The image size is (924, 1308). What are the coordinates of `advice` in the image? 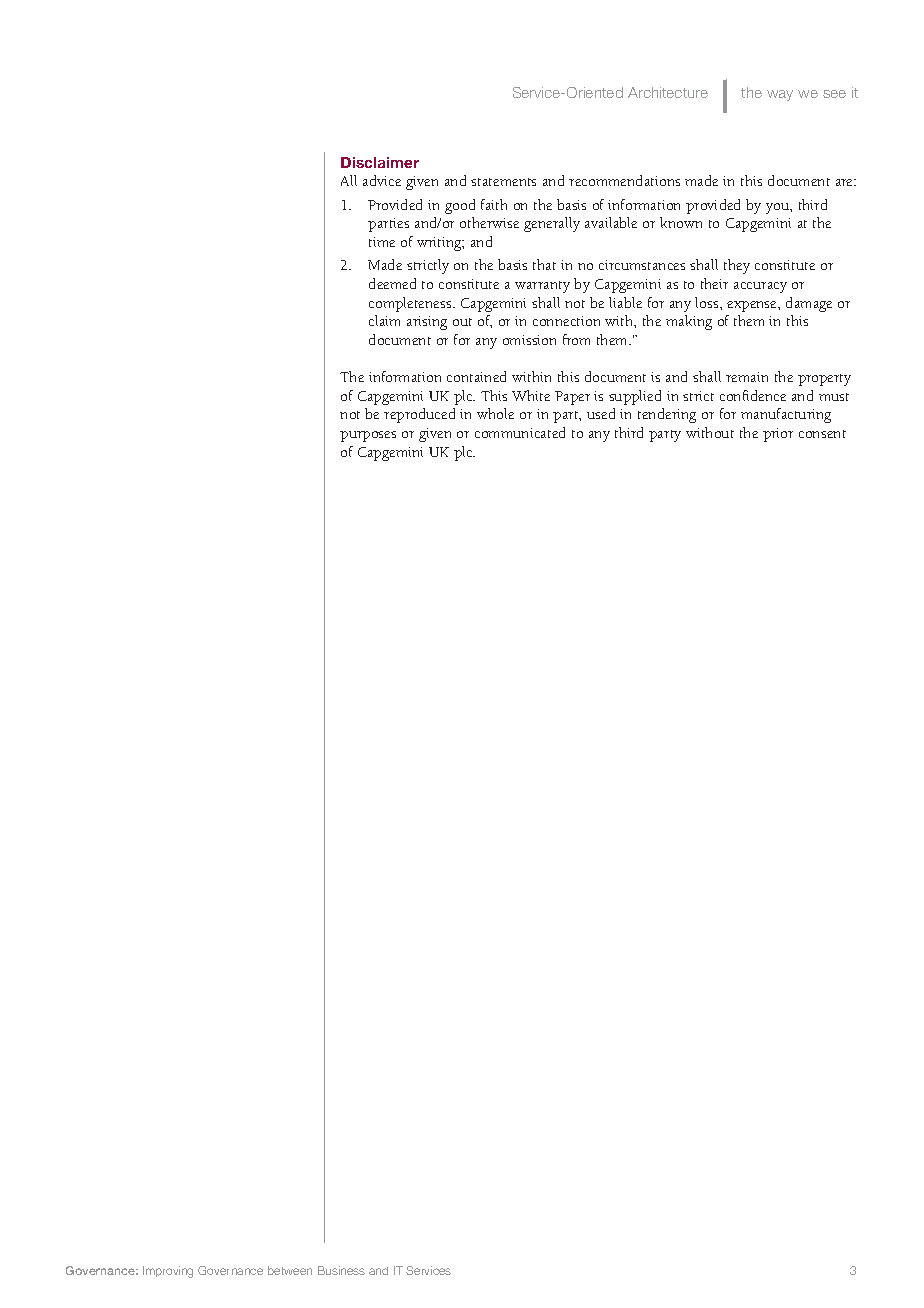 It's located at (382, 180).
